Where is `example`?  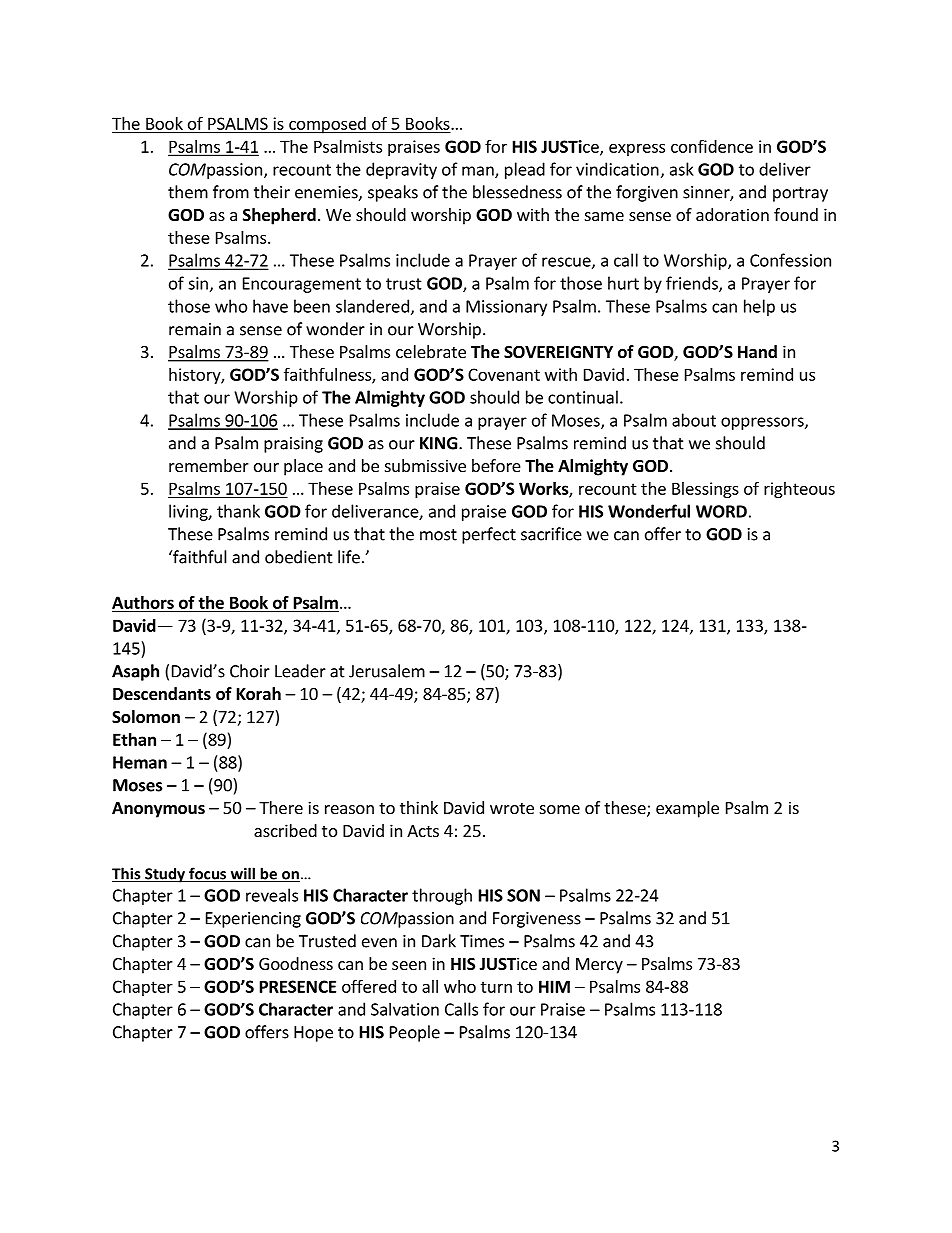
example is located at coordinates (687, 809).
